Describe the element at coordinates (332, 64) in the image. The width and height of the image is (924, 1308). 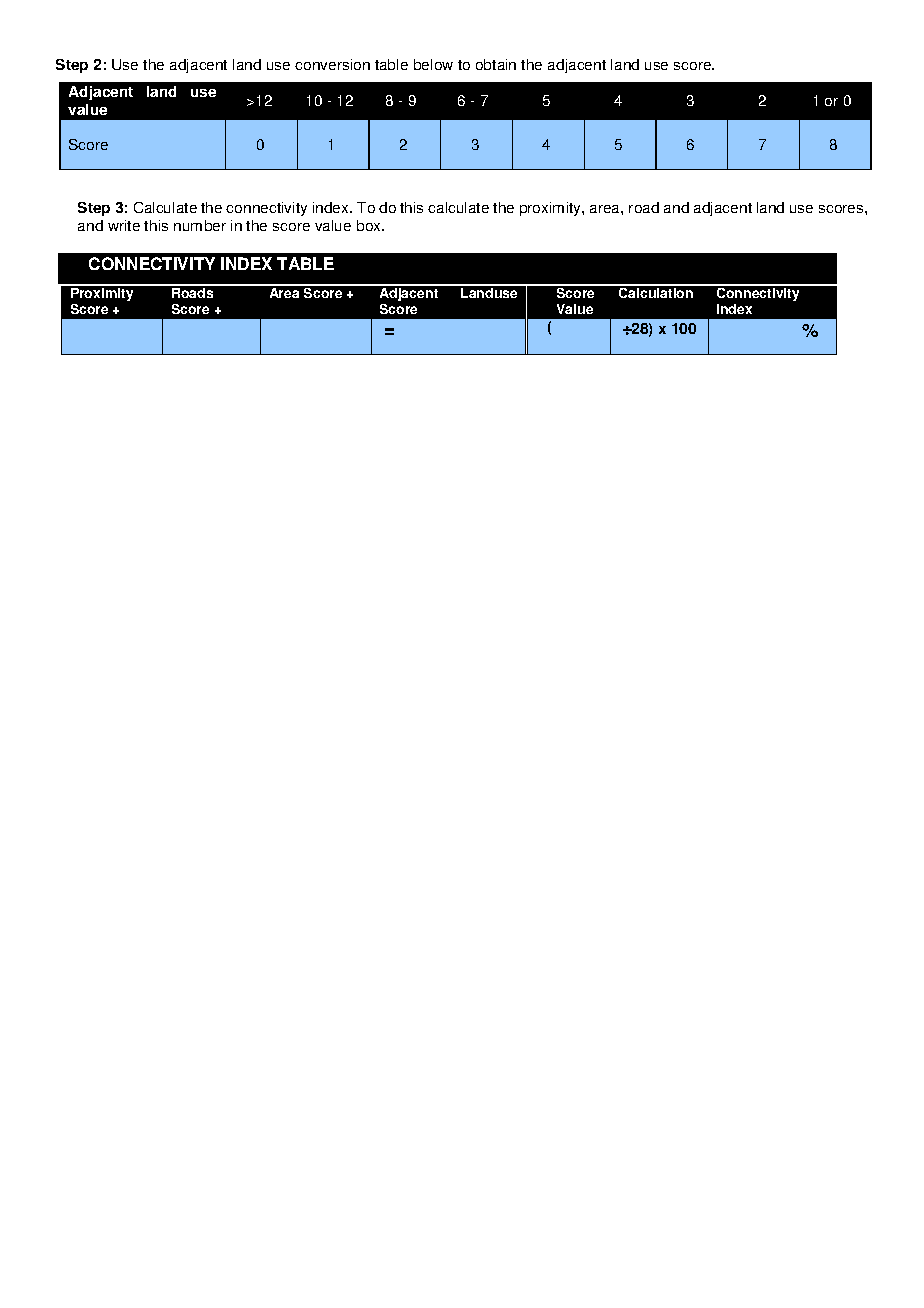
I see `conversion` at that location.
